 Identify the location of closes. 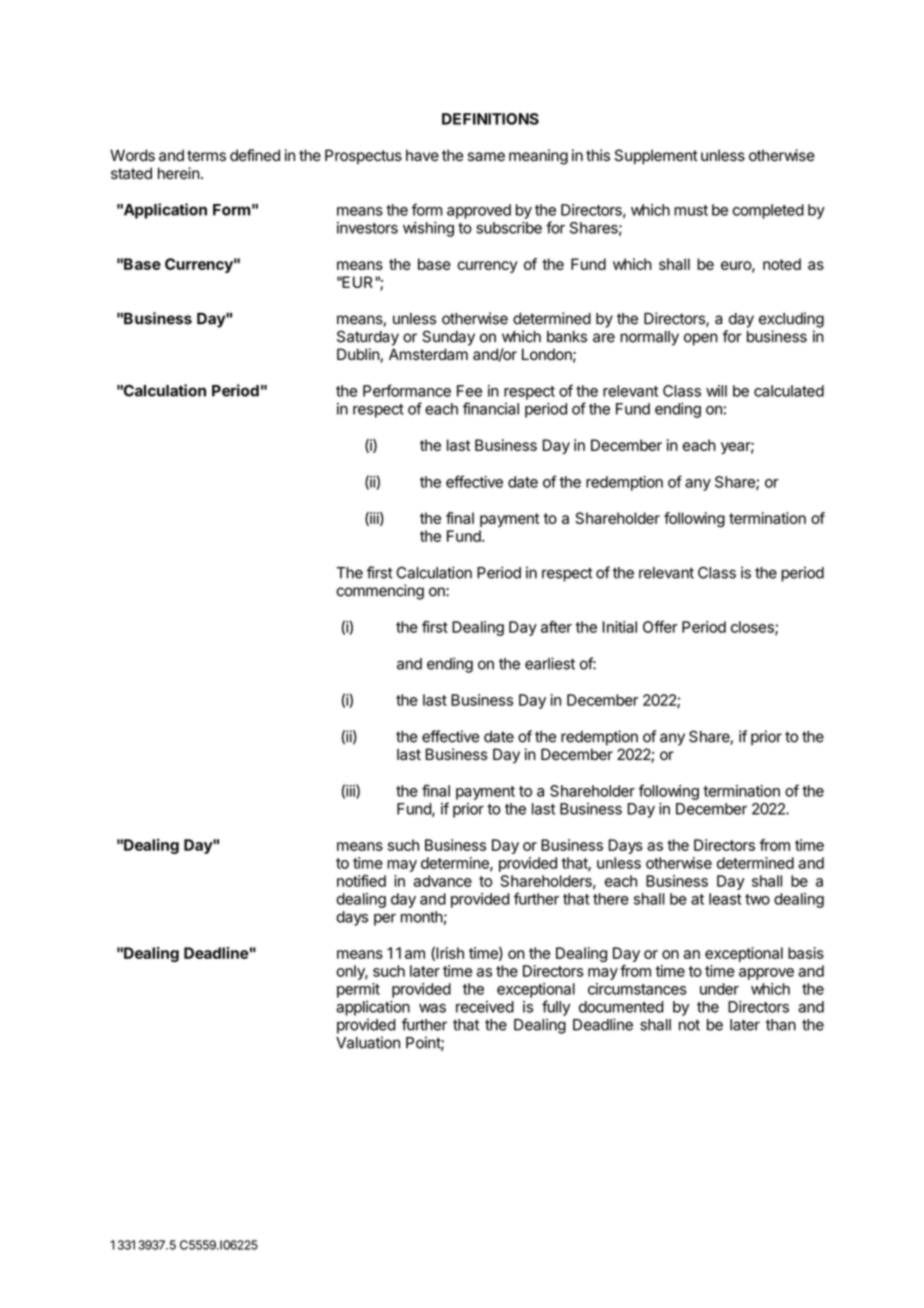
(753, 628).
